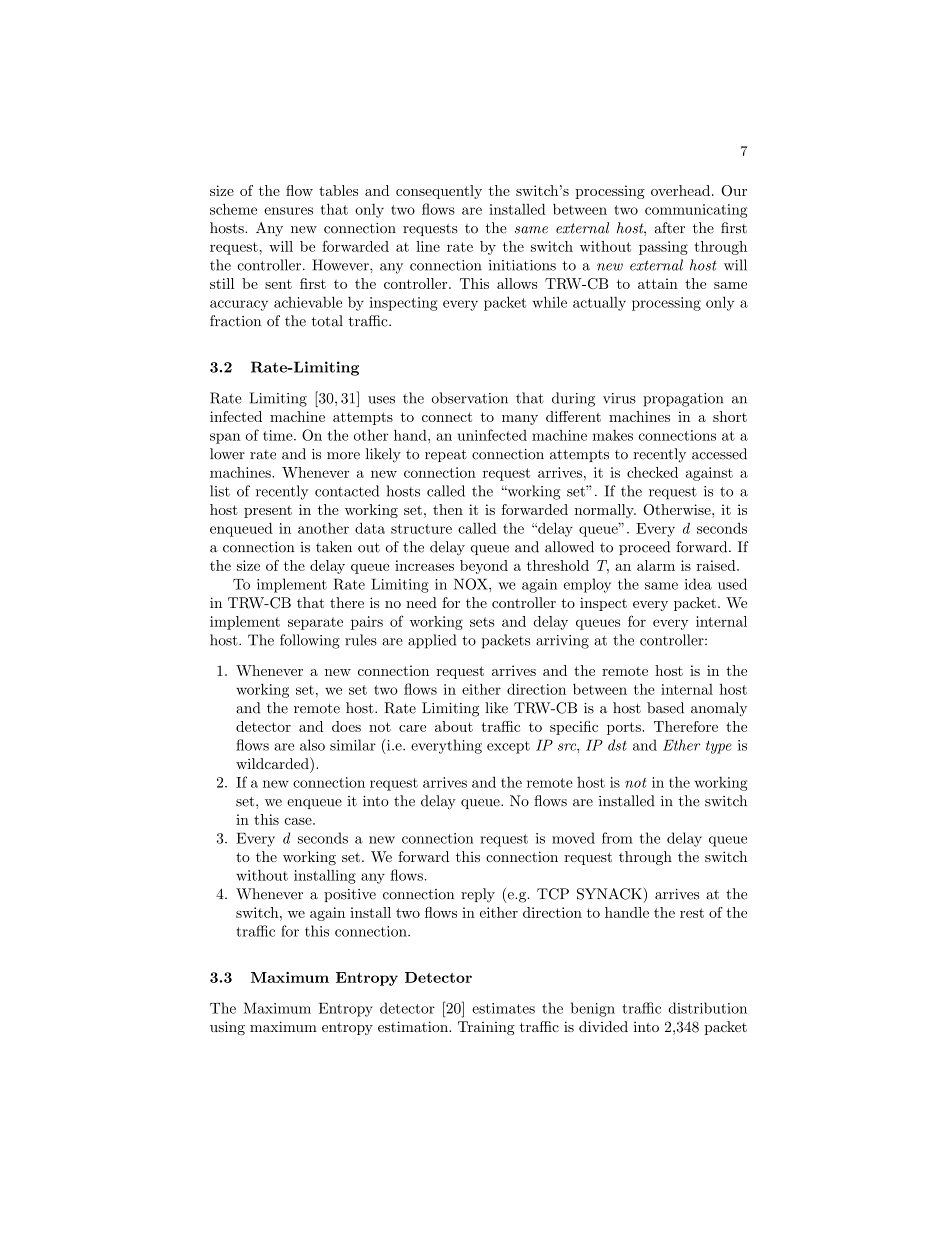 This screenshot has width=952, height=1233. Describe the element at coordinates (288, 211) in the screenshot. I see `ensures` at that location.
